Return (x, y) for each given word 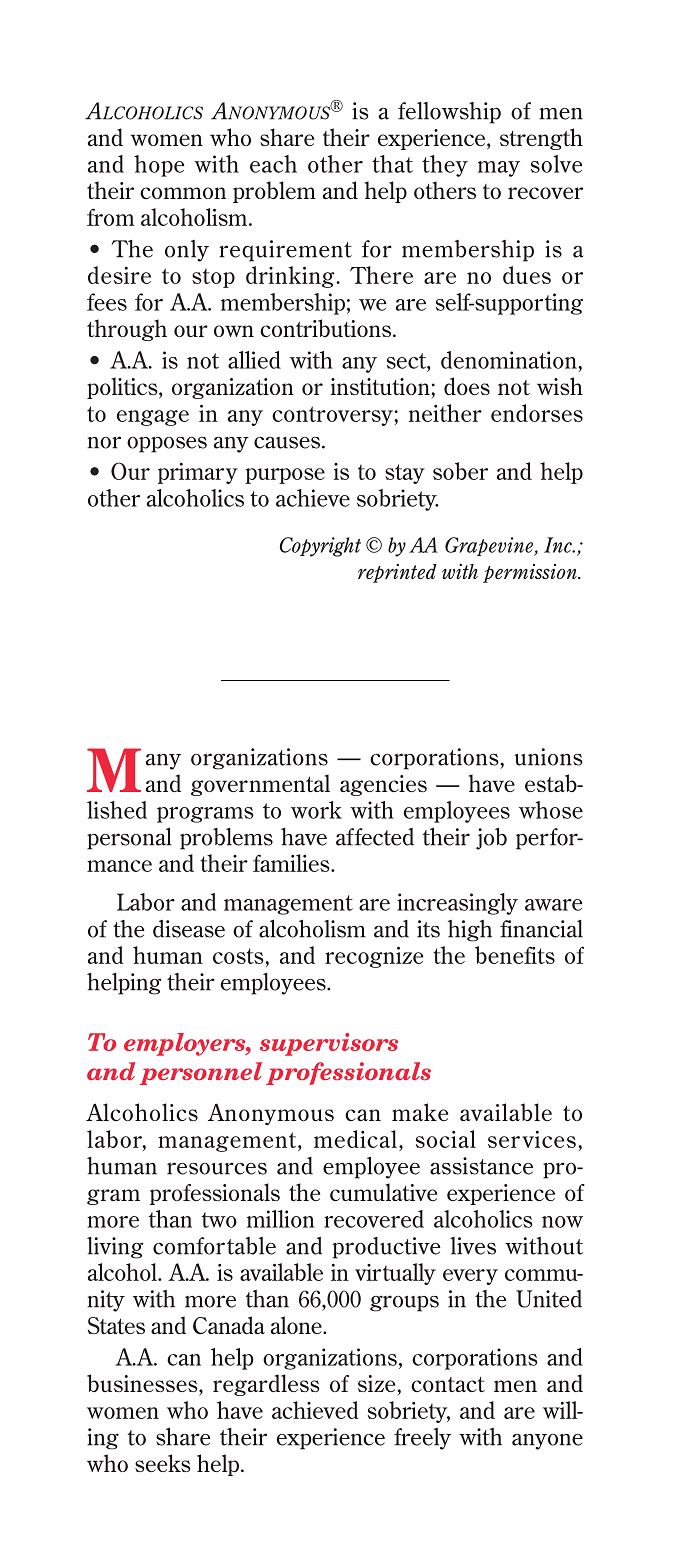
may (499, 169)
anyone (547, 1442)
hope (159, 166)
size (376, 1383)
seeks (163, 1463)
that (392, 164)
